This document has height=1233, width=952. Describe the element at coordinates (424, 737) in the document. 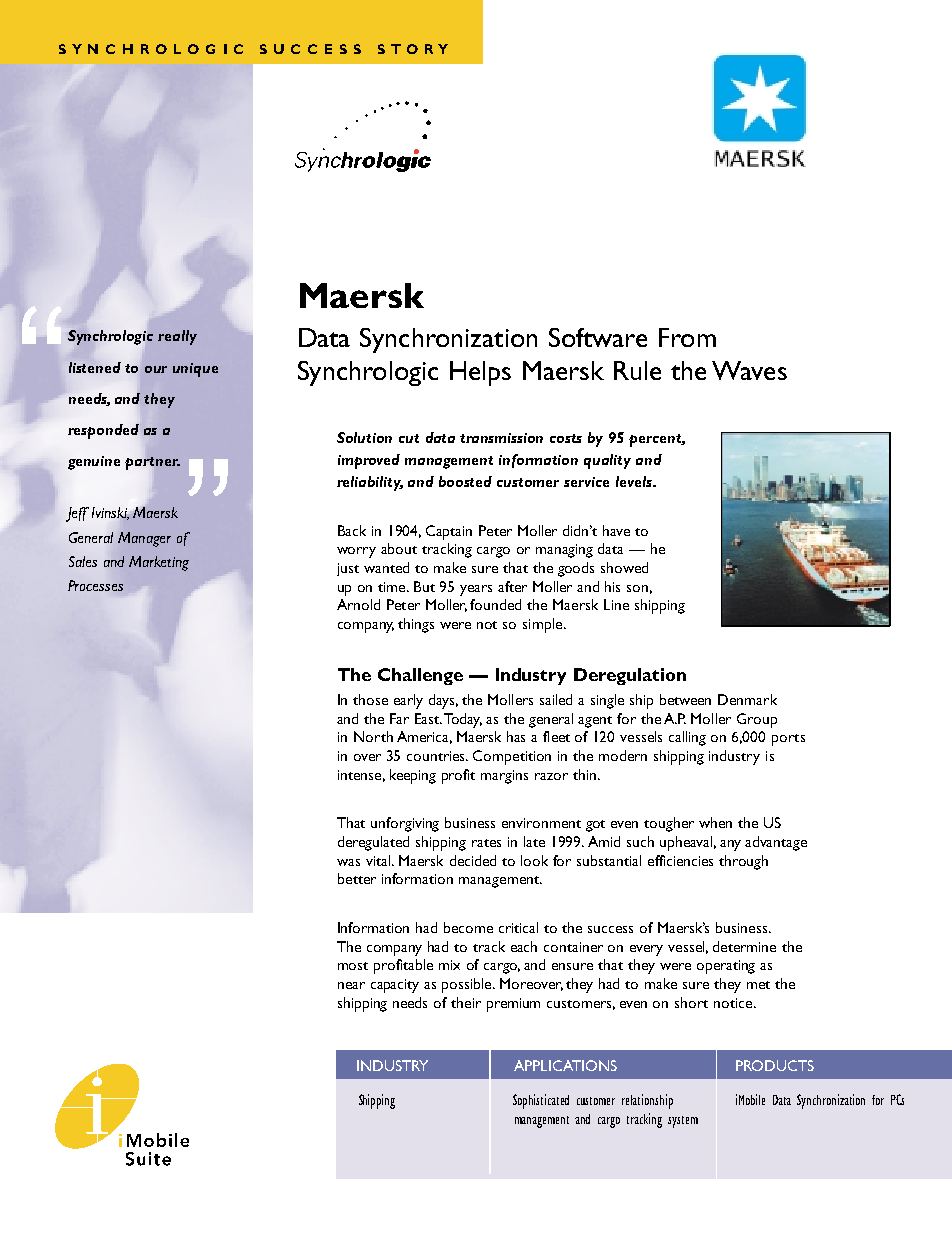

I see `America` at that location.
